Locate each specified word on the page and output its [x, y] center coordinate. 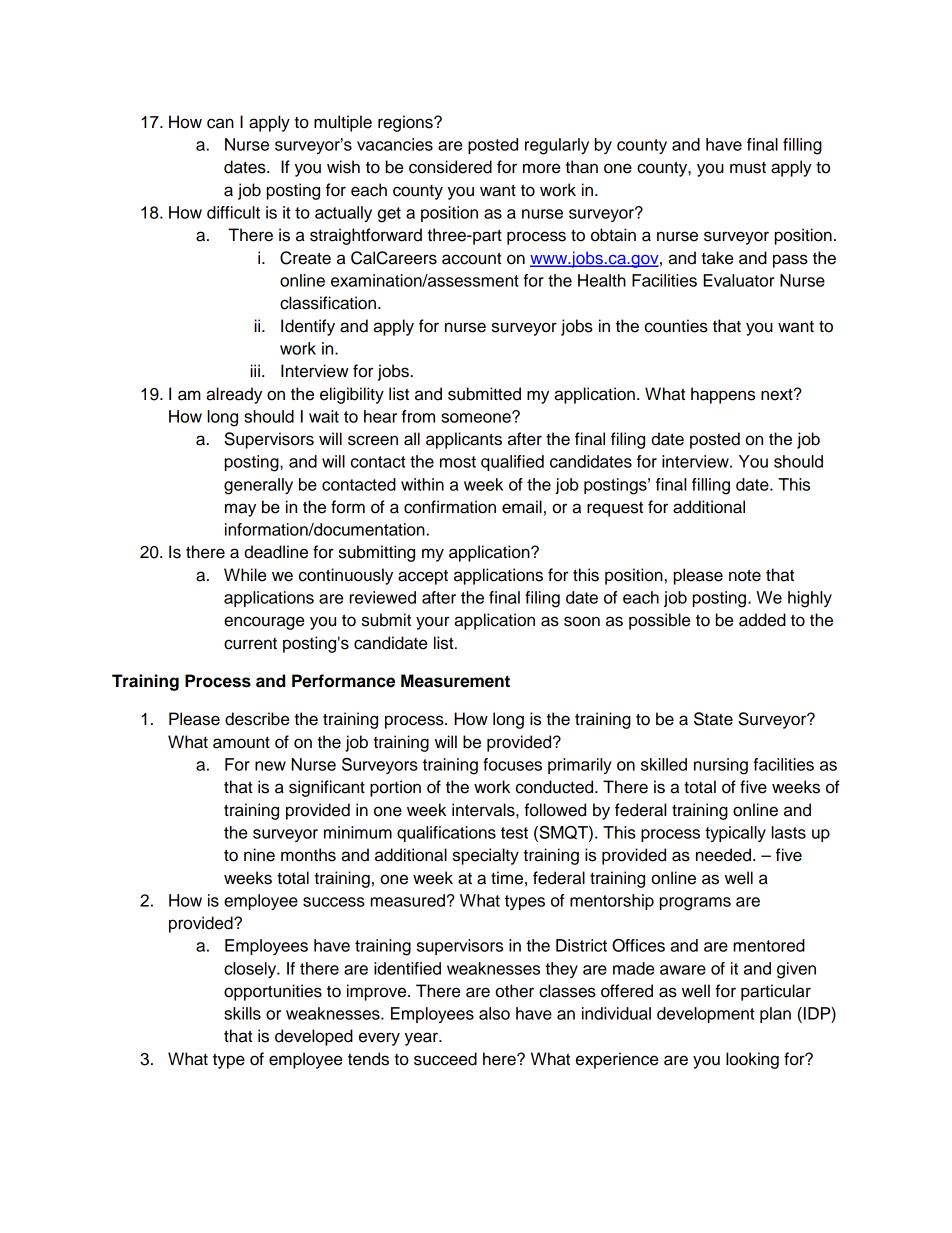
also [494, 1013]
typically [735, 834]
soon [582, 621]
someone [477, 417]
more [541, 168]
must [748, 168]
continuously [346, 576]
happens [723, 395]
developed [314, 1037]
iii [255, 370]
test [514, 833]
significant [327, 788]
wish [343, 167]
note [745, 575]
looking [752, 1060]
